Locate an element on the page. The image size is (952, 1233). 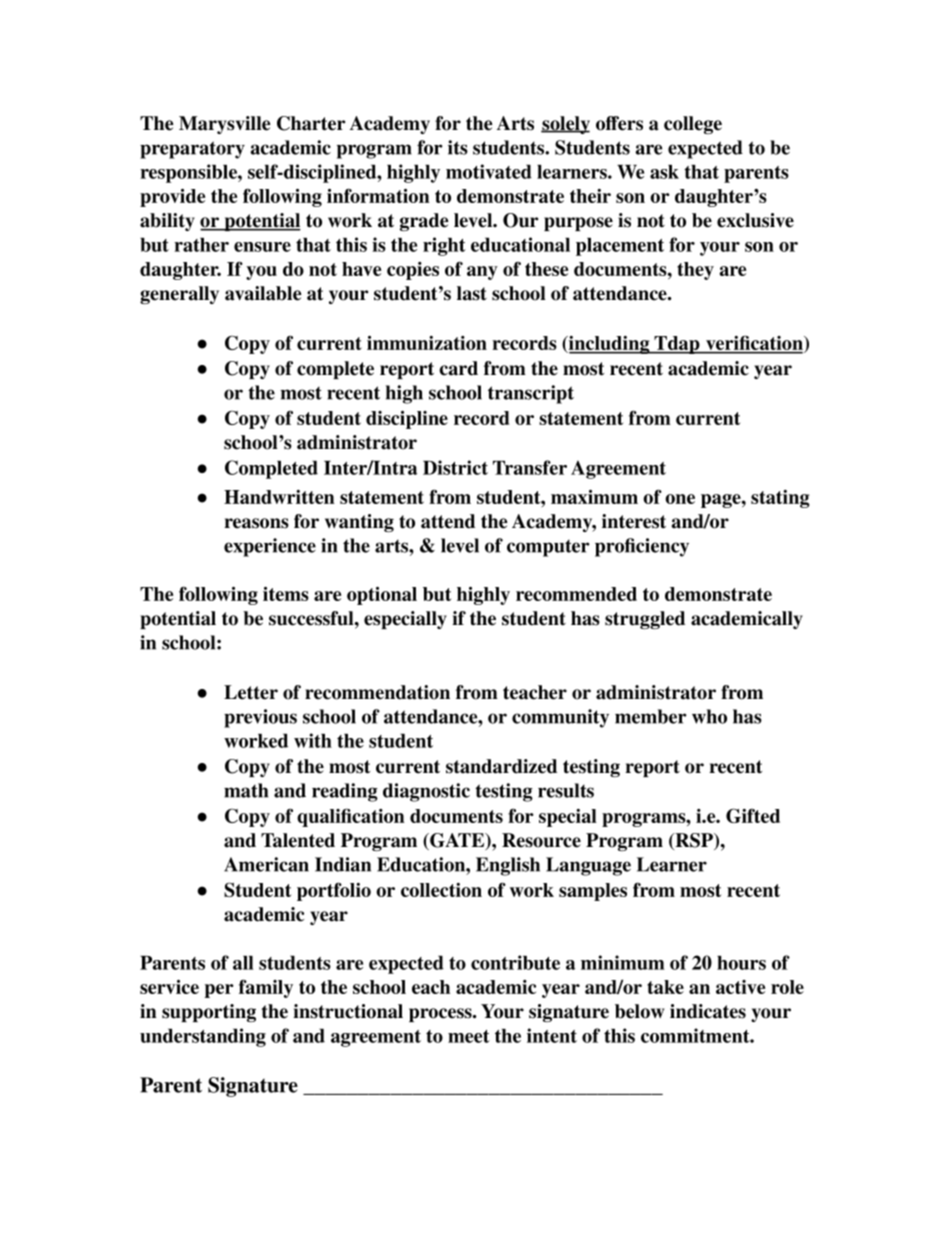
items is located at coordinates (286, 594).
